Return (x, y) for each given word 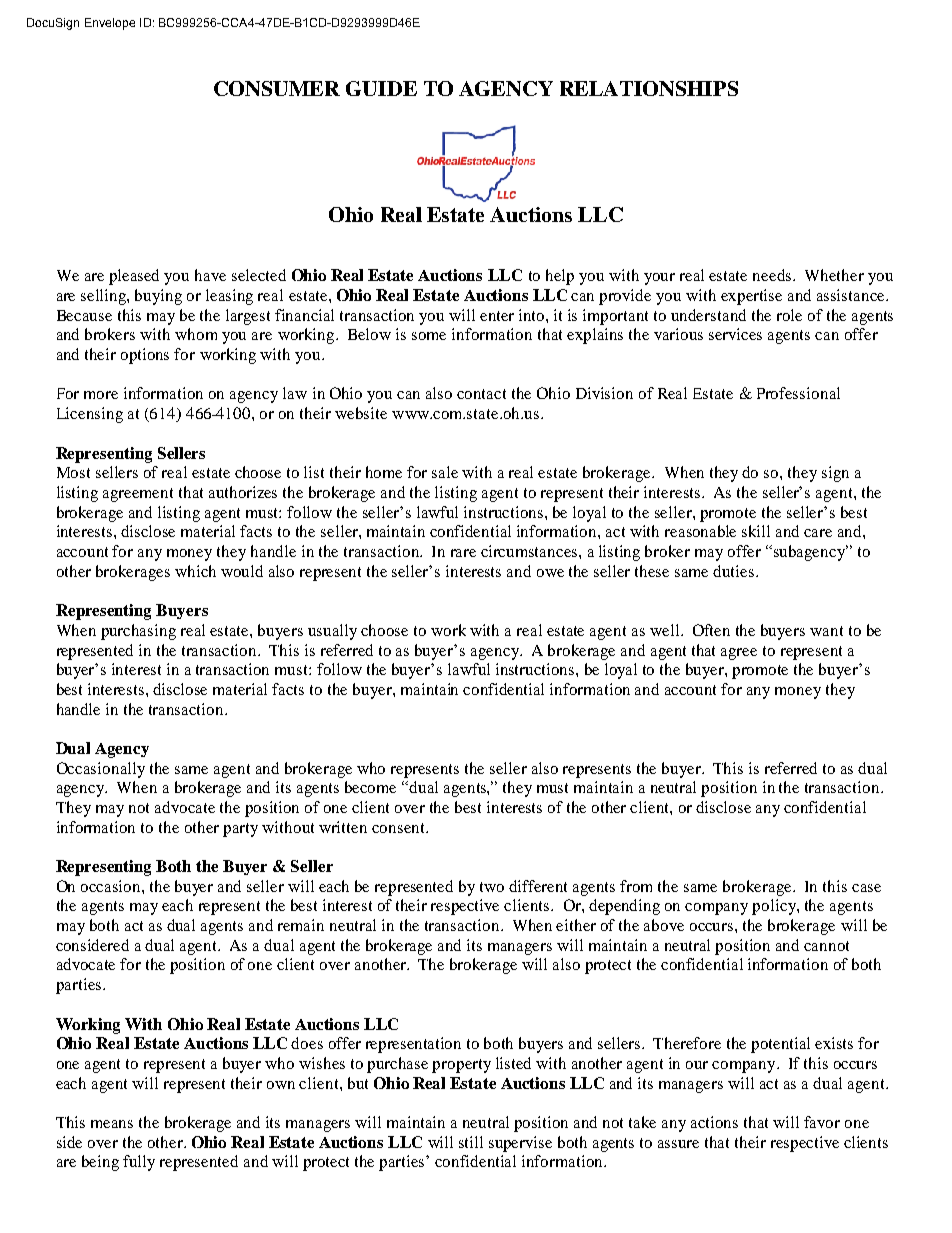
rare (463, 553)
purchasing (138, 632)
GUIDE (381, 88)
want (826, 631)
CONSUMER (277, 88)
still (471, 1142)
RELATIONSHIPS (649, 88)
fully (139, 1163)
